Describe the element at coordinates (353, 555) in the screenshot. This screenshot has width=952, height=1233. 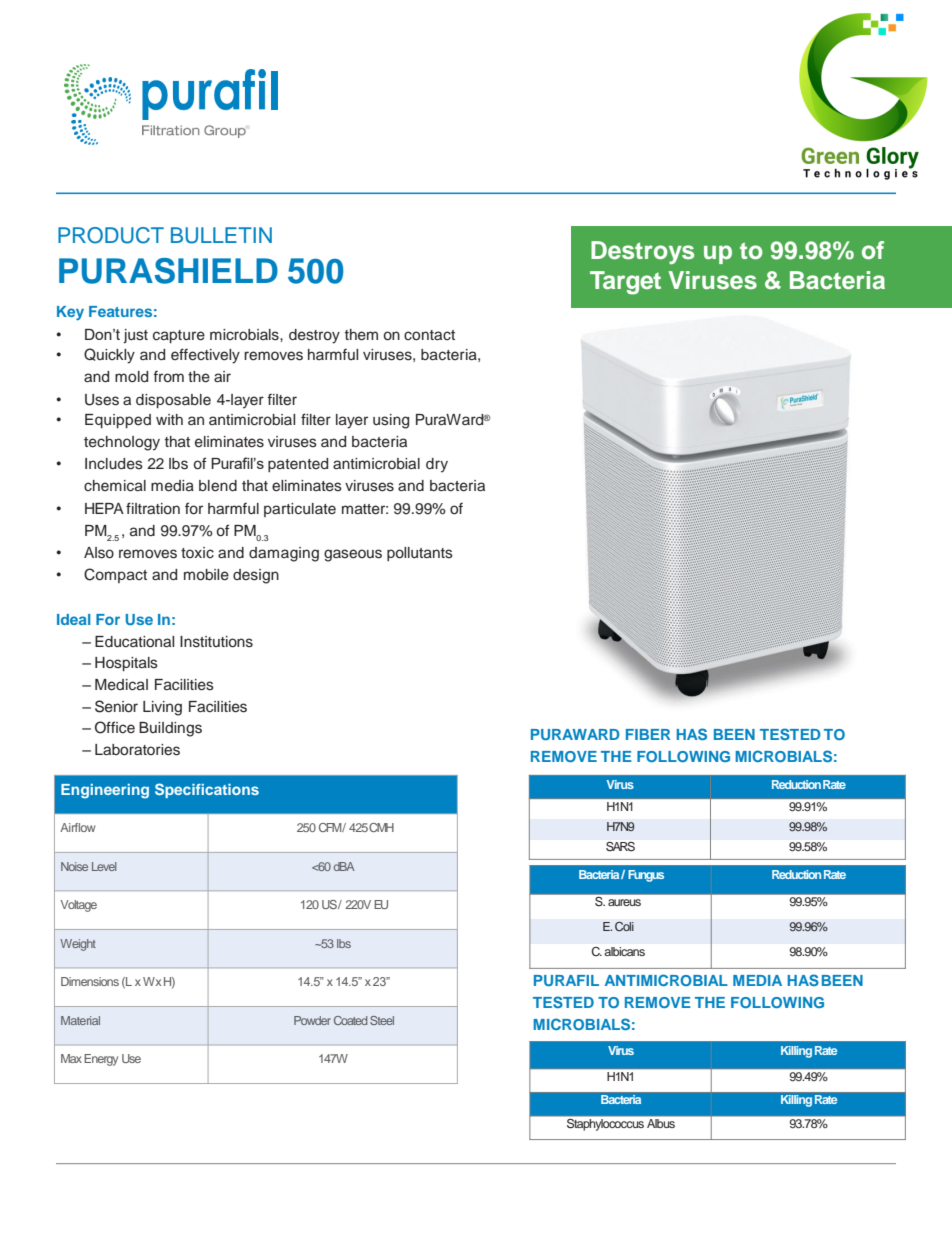
I see `gaseous` at that location.
